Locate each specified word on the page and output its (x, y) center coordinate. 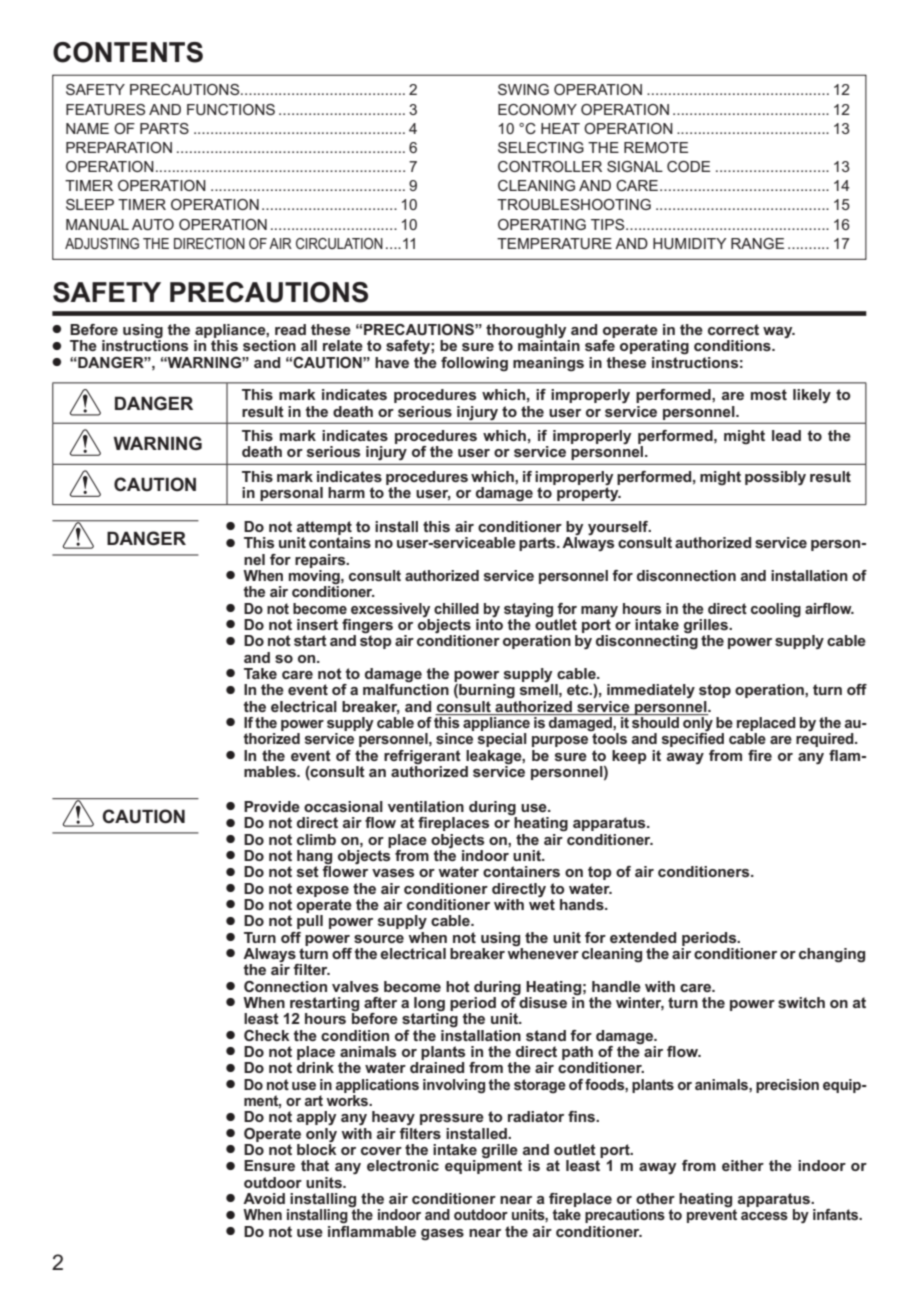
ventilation (426, 806)
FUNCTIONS (231, 109)
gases (442, 1235)
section (269, 345)
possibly (775, 478)
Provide (272, 806)
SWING (523, 89)
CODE (688, 166)
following (474, 364)
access (764, 1216)
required (826, 740)
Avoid (264, 1198)
